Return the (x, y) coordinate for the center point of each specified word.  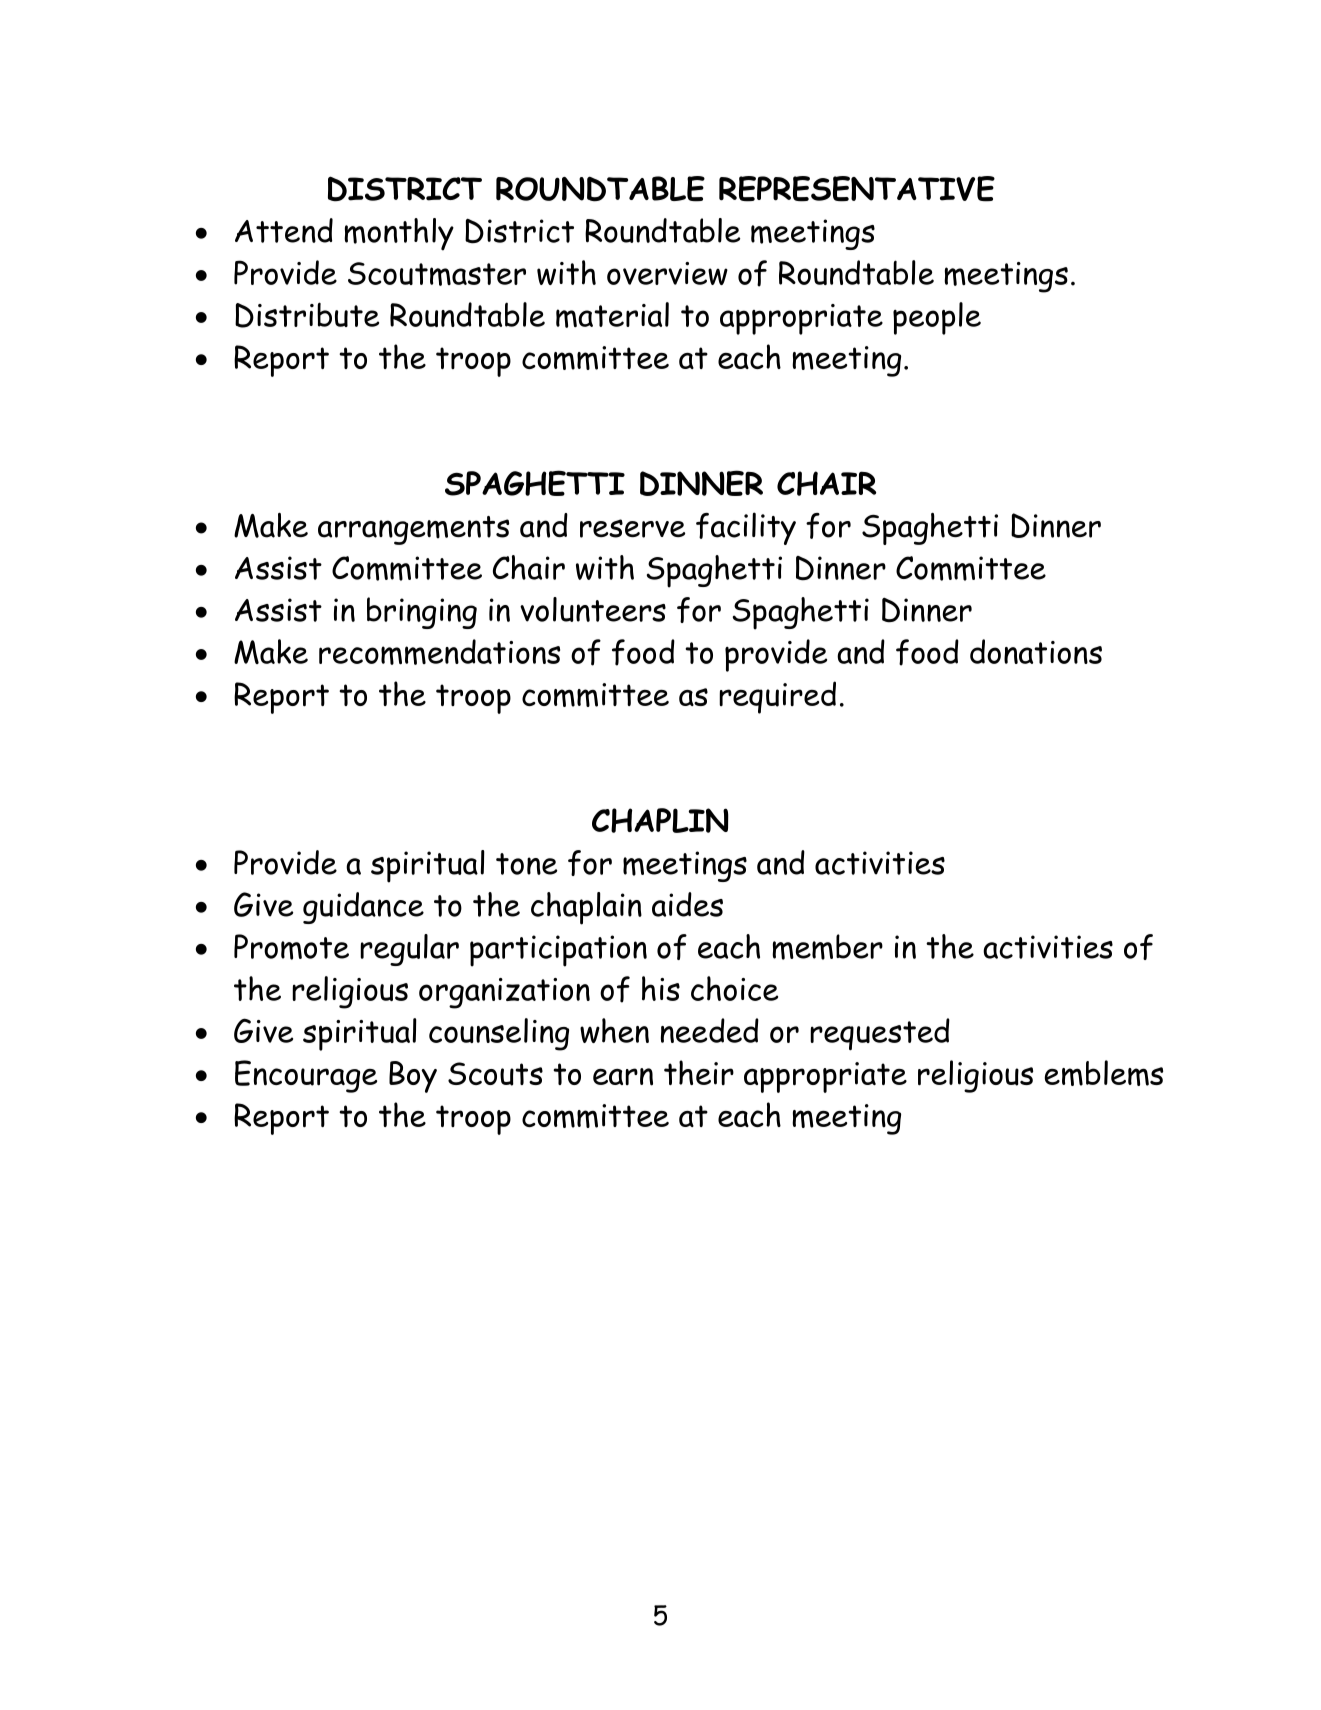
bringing (422, 613)
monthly (399, 234)
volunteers (593, 609)
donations (1036, 651)
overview (667, 273)
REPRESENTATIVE (857, 189)
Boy (413, 1077)
